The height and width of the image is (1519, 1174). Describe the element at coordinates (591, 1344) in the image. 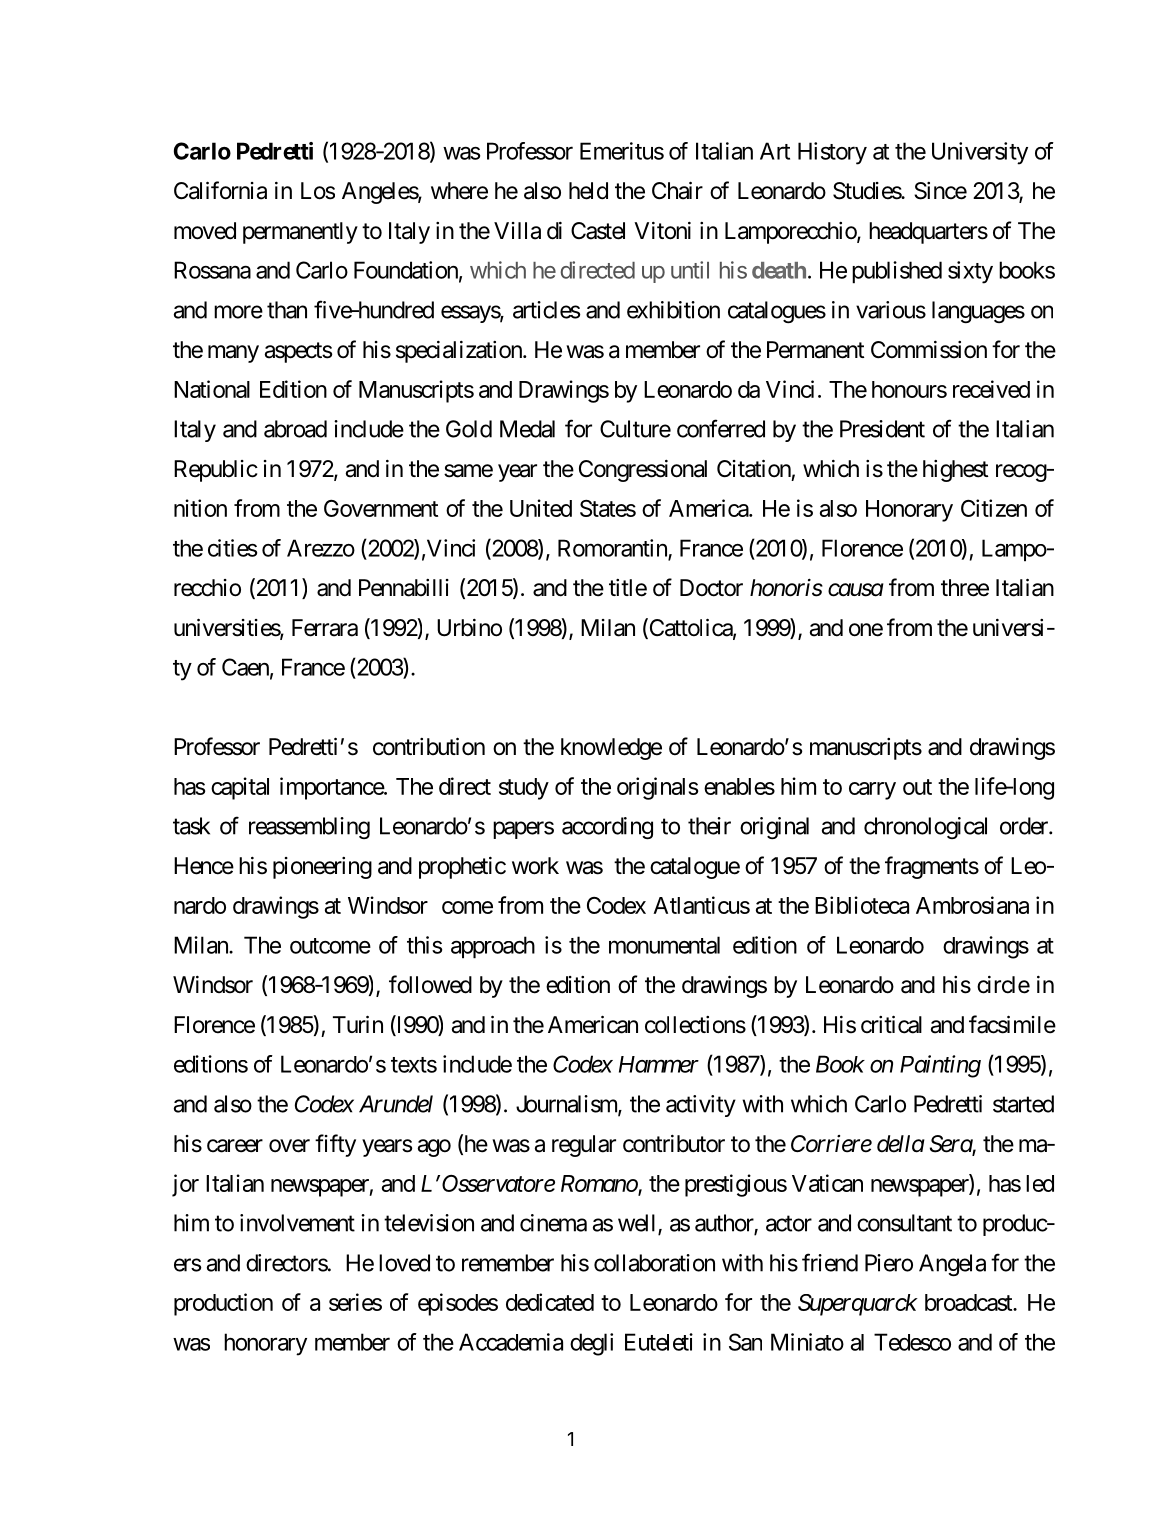

I see `degli` at that location.
